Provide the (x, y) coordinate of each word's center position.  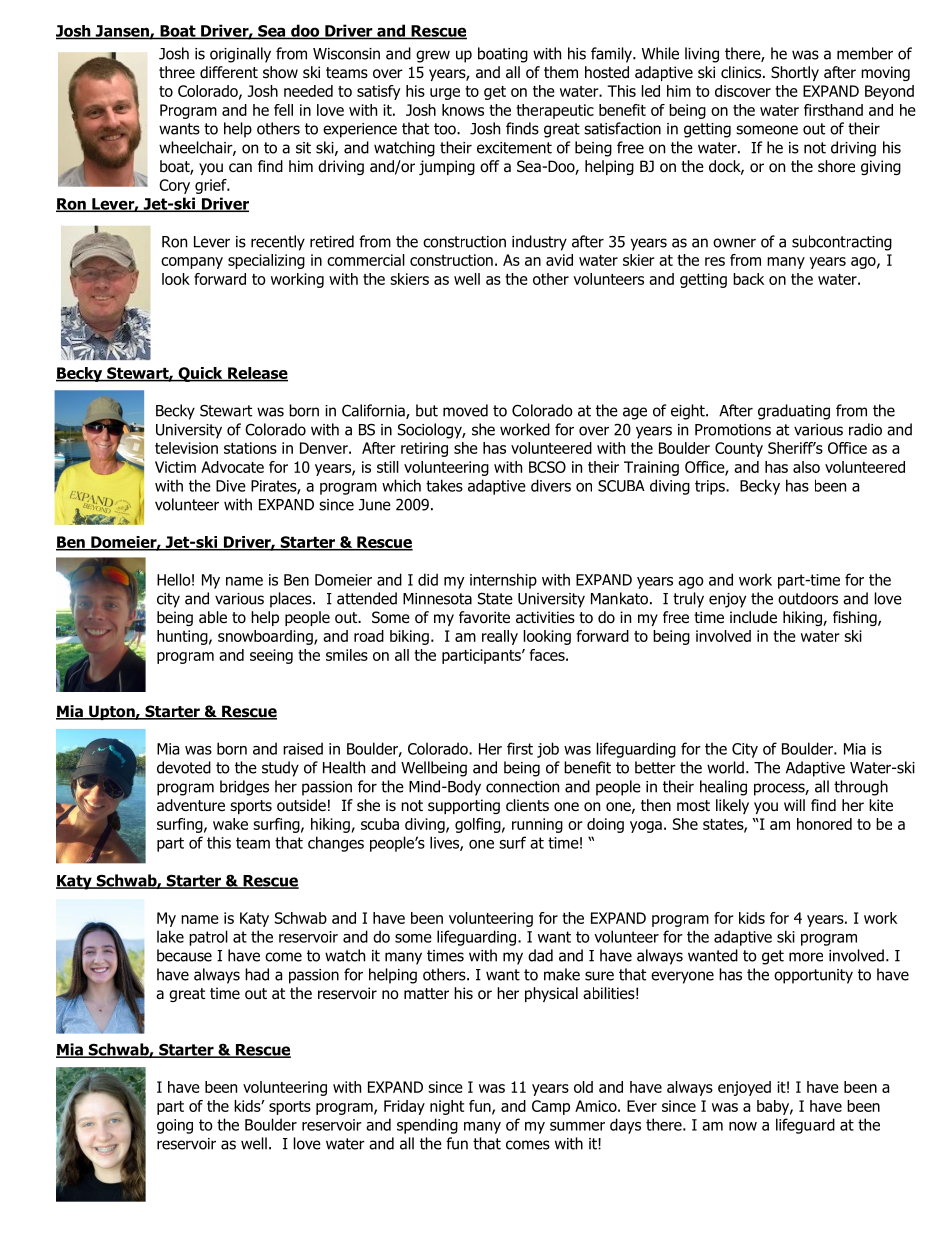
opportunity (813, 976)
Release (257, 374)
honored (824, 824)
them (561, 72)
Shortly (795, 73)
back (748, 279)
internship (503, 581)
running (537, 825)
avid (559, 260)
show (280, 72)
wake (230, 824)
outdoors (808, 598)
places (292, 600)
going (175, 1126)
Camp (551, 1107)
